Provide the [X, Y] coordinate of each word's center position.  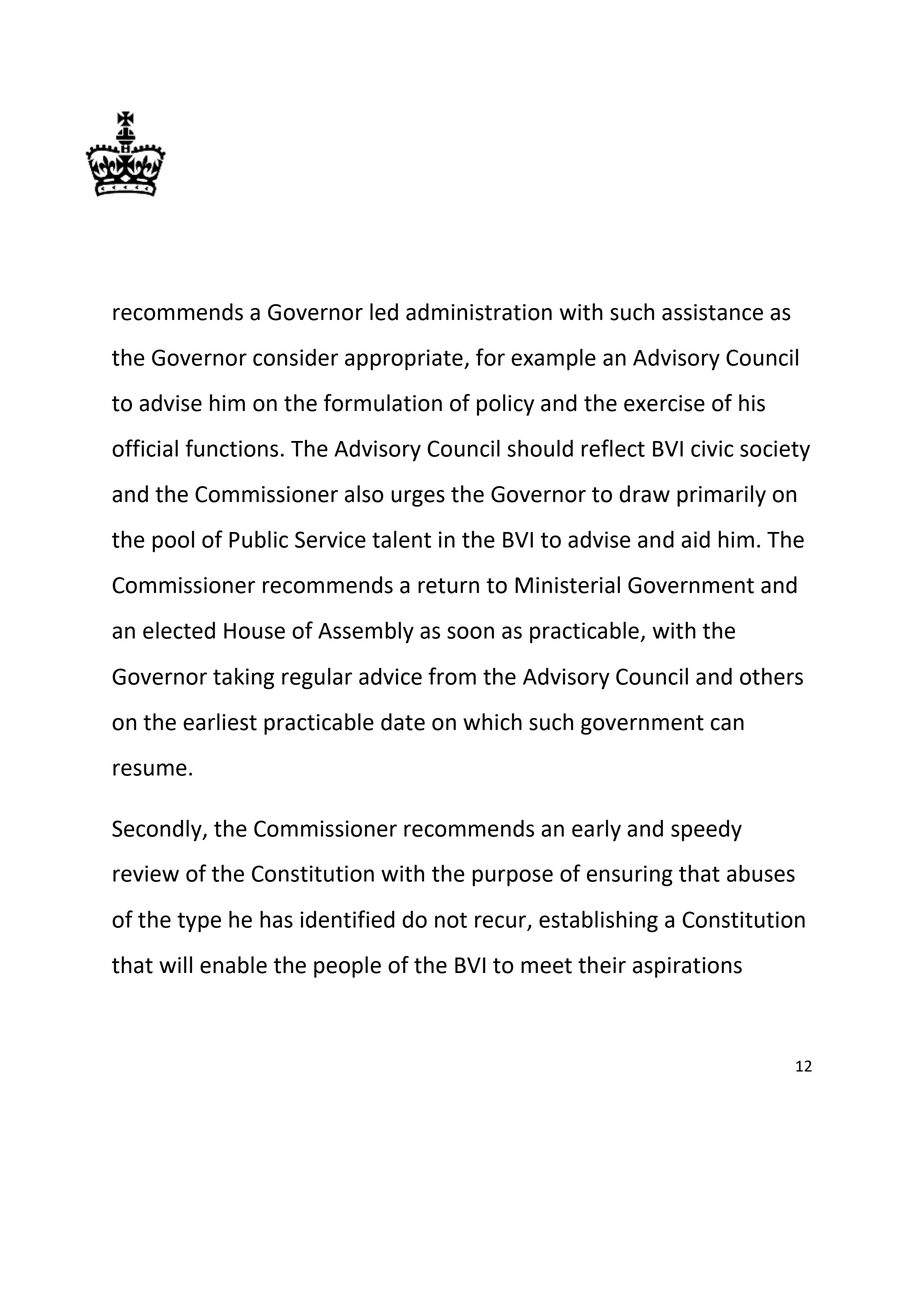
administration [479, 312]
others [771, 676]
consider [295, 357]
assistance [712, 312]
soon [470, 632]
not [451, 920]
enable [233, 965]
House [254, 631]
